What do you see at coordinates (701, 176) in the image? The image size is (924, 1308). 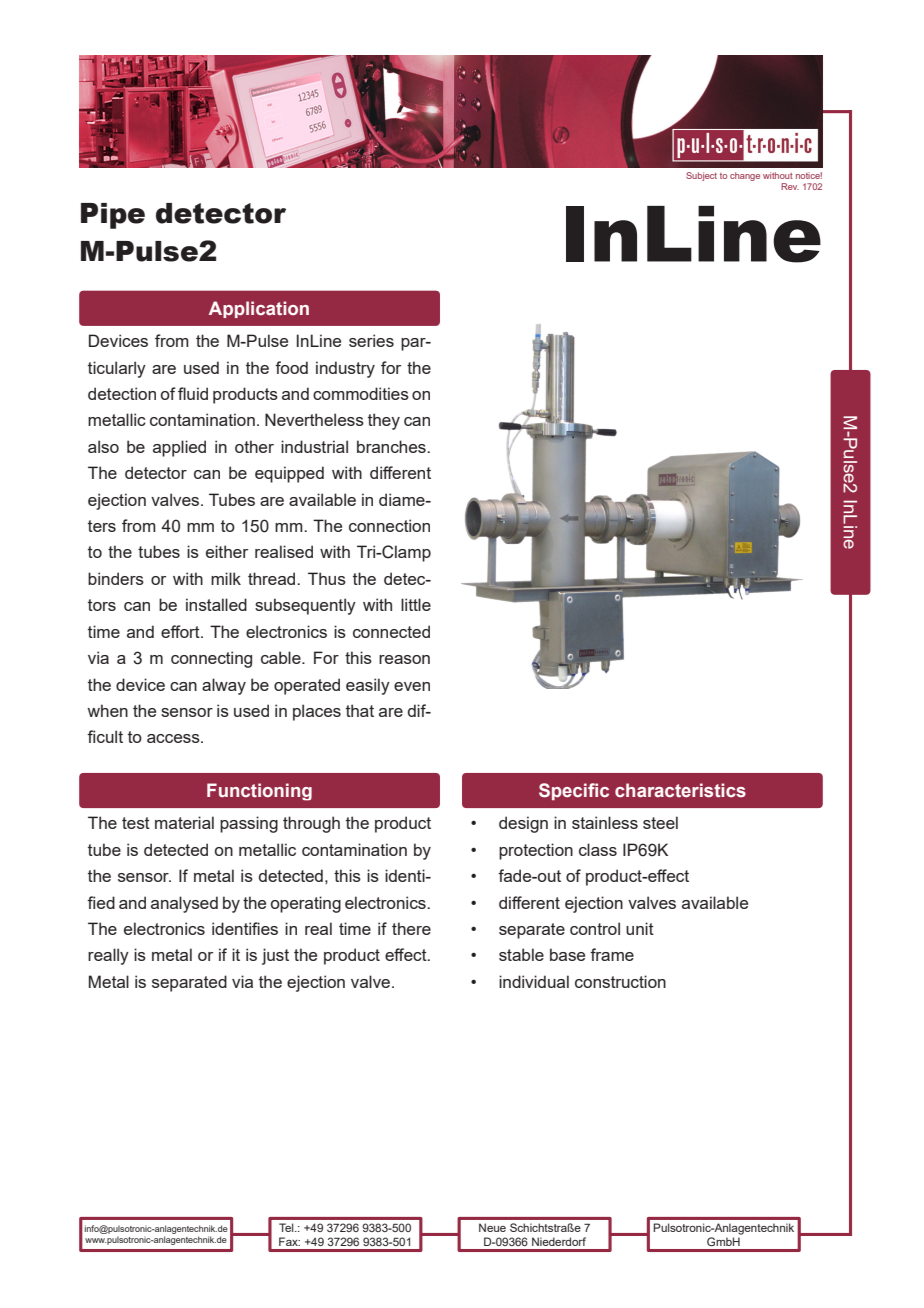 I see `Subject` at bounding box center [701, 176].
